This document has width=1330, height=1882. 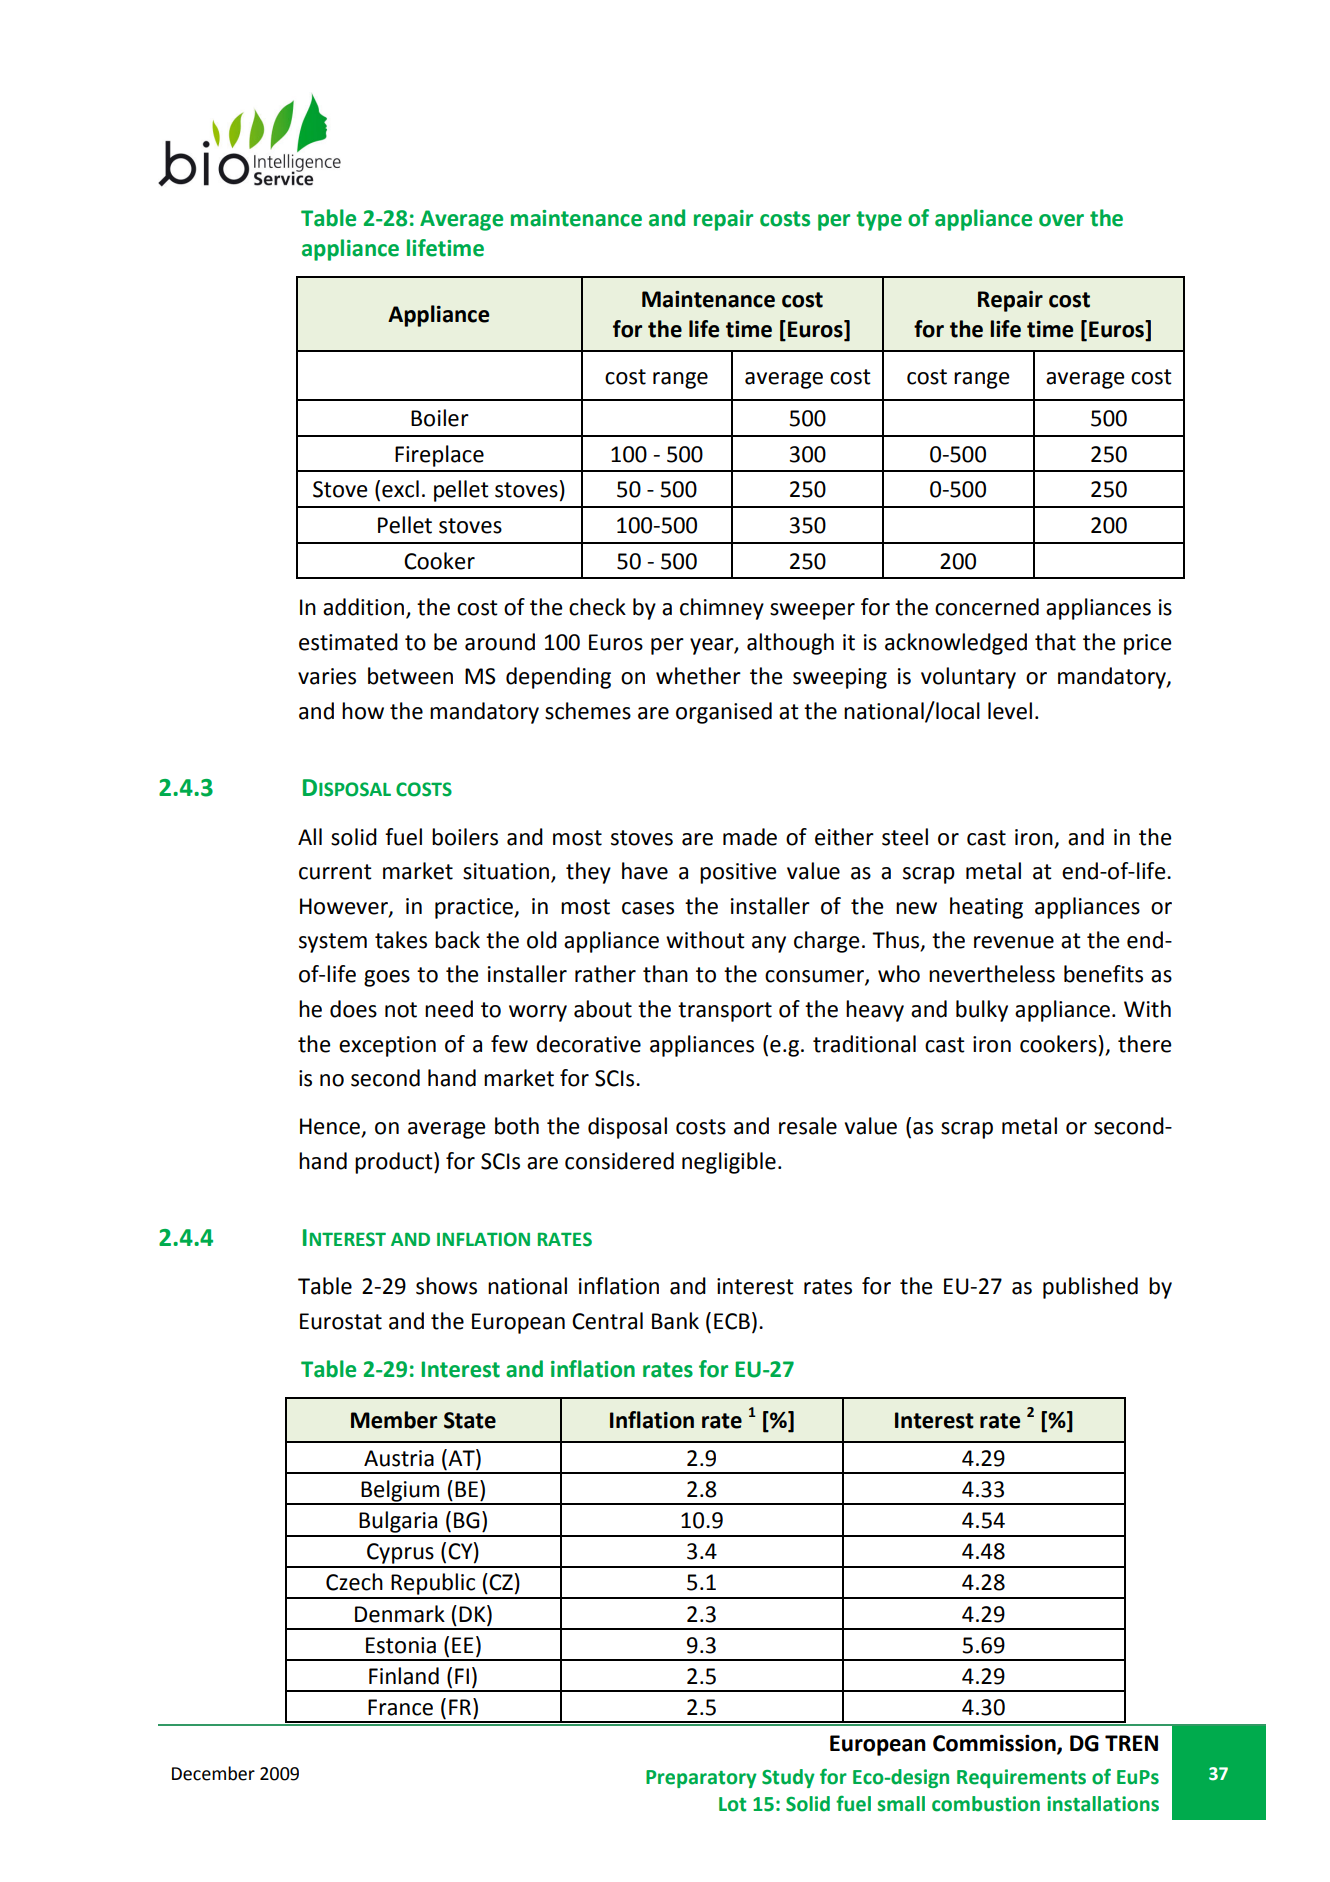 What do you see at coordinates (400, 1707) in the document?
I see `France` at bounding box center [400, 1707].
